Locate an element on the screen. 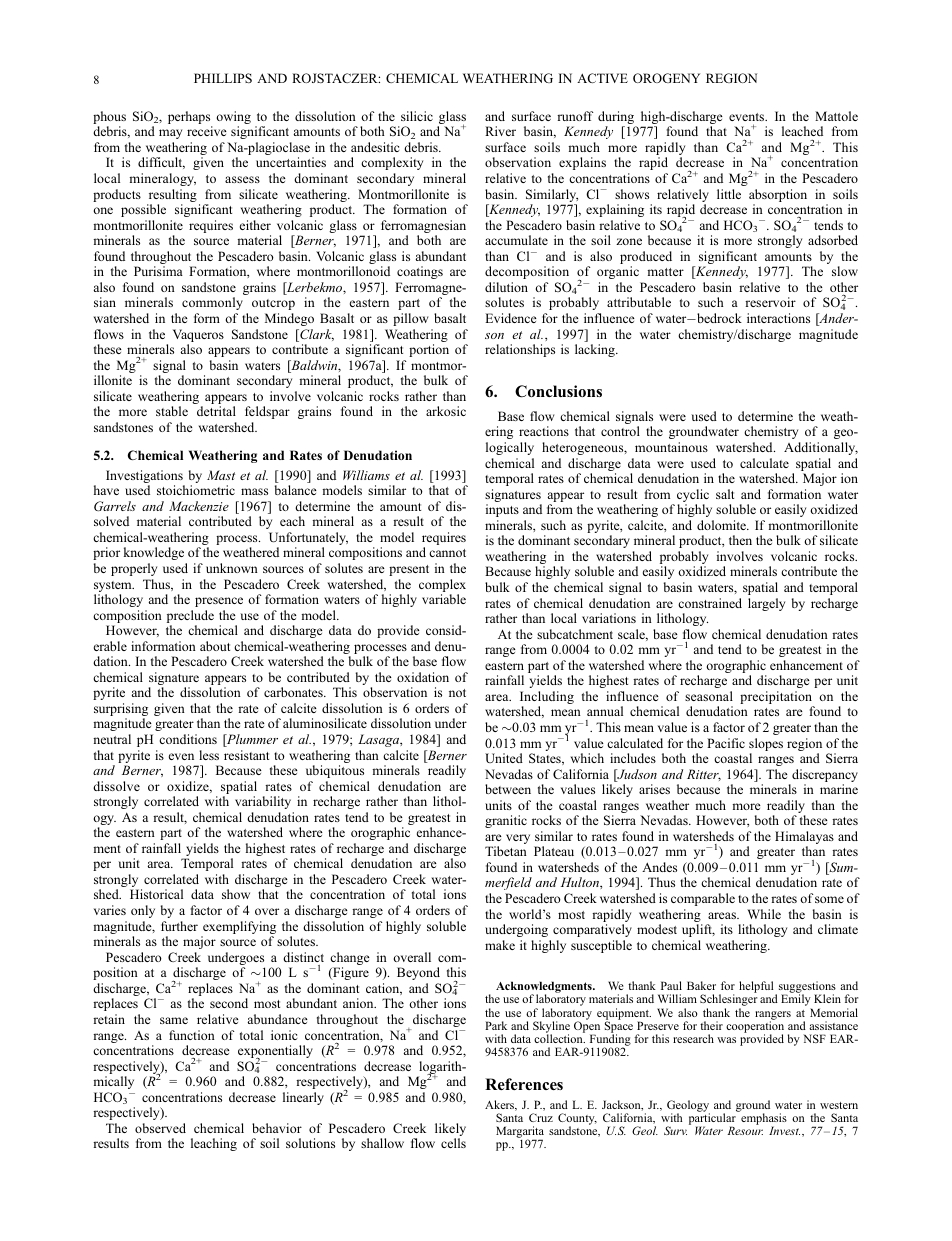 This screenshot has width=952, height=1241. little is located at coordinates (729, 194).
